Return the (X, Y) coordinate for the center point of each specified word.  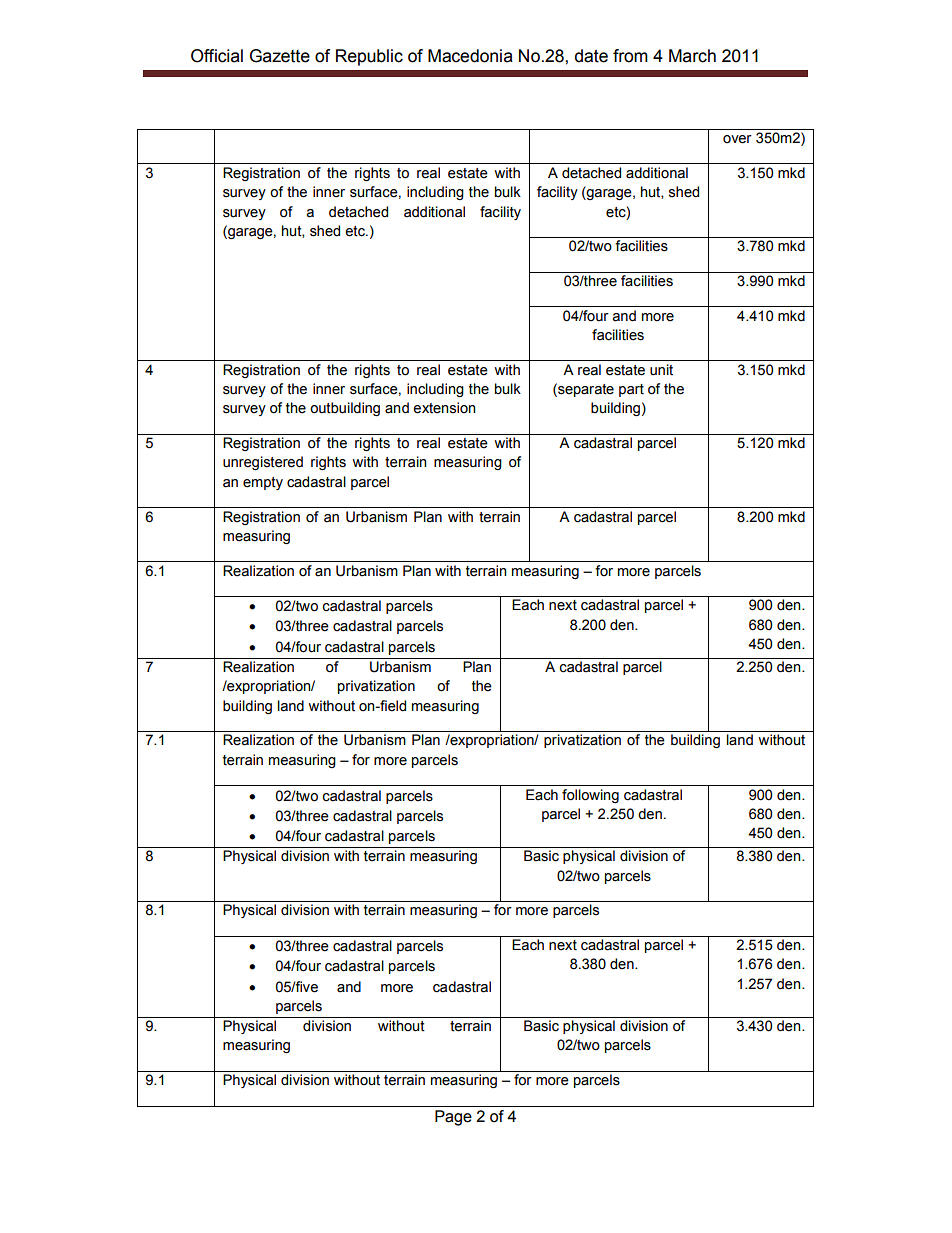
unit (661, 370)
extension (444, 408)
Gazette (280, 56)
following (590, 796)
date (591, 56)
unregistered (263, 463)
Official (217, 56)
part (631, 390)
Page (453, 1118)
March (692, 56)
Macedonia (470, 56)
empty (263, 483)
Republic (369, 57)
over (737, 139)
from (630, 56)
